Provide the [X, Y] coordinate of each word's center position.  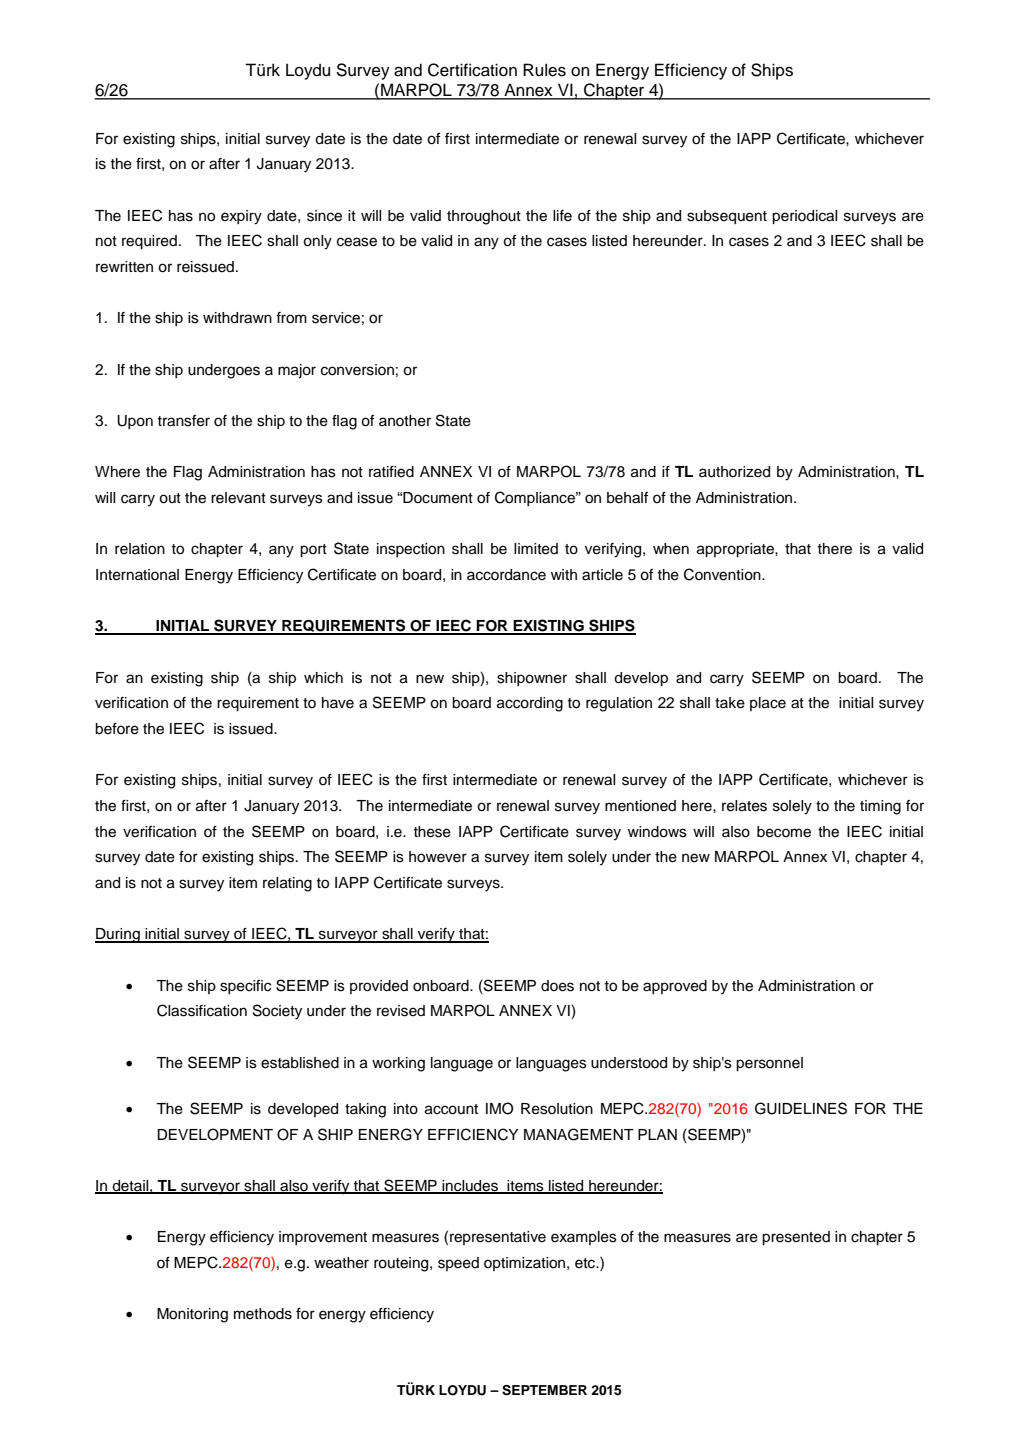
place [768, 704]
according [530, 704]
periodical [804, 217]
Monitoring [192, 1315]
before [117, 729]
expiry [241, 217]
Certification [472, 70]
